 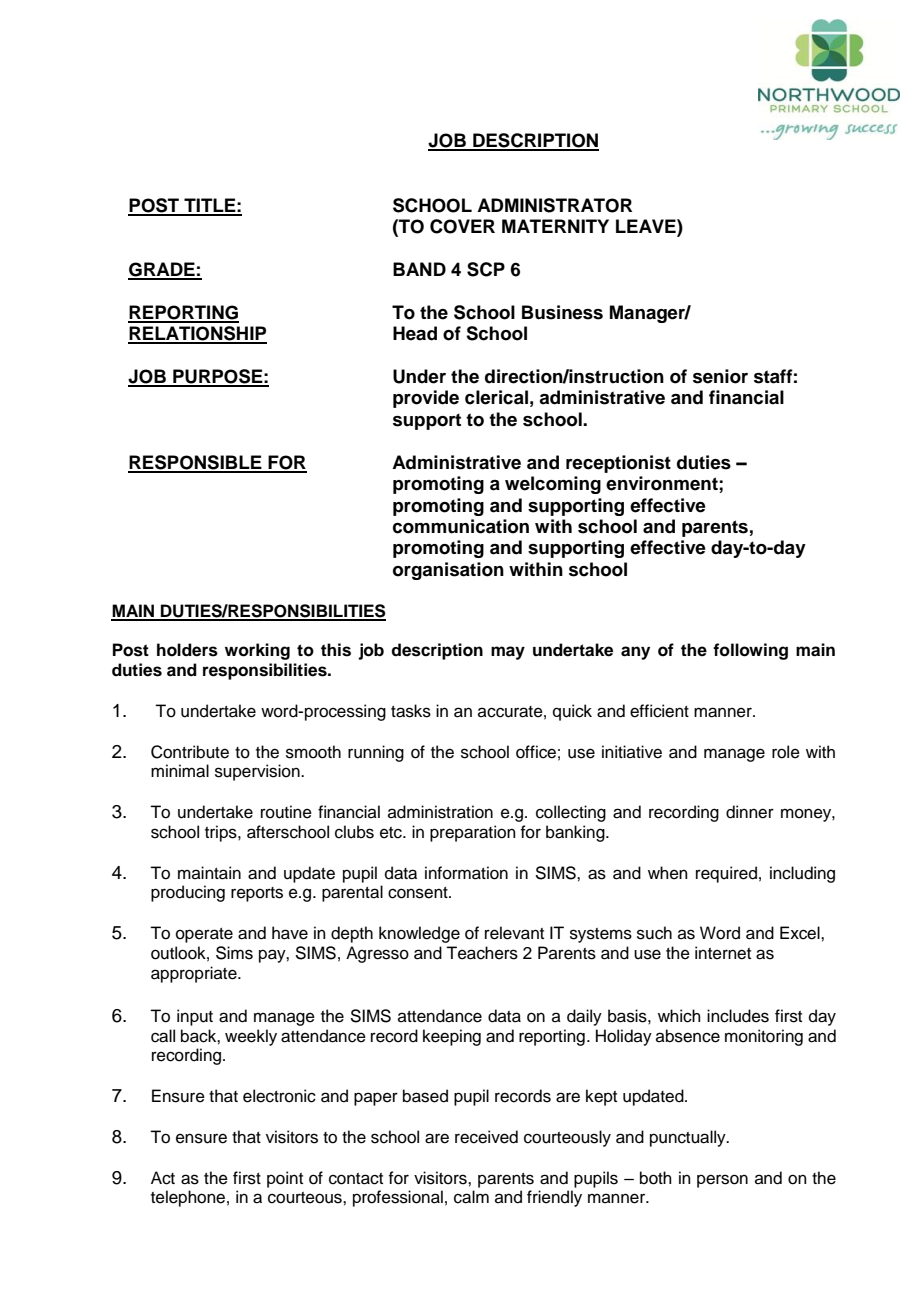 I want to click on point, so click(x=285, y=1179).
